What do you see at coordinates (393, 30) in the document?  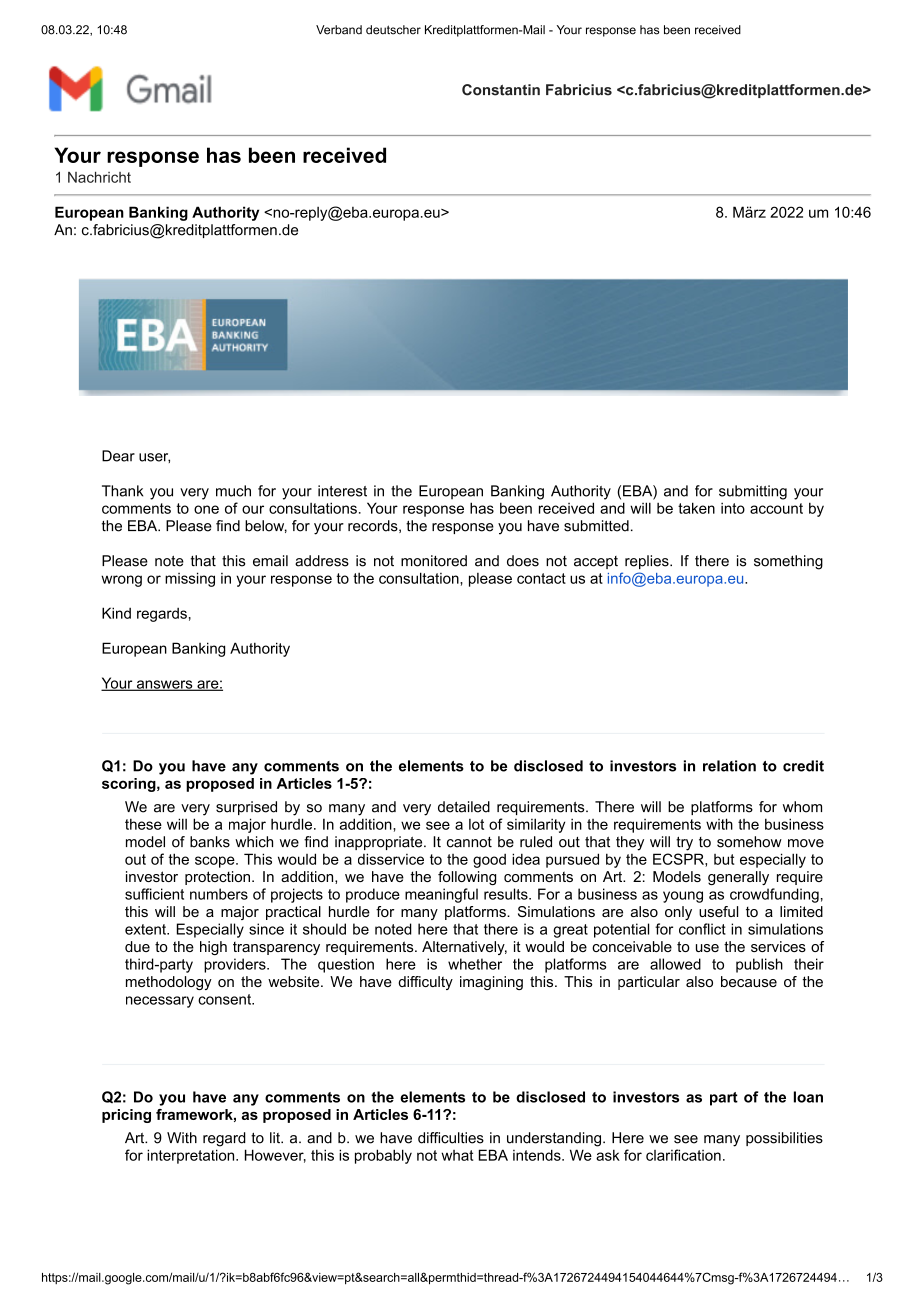 I see `deutscher` at bounding box center [393, 30].
